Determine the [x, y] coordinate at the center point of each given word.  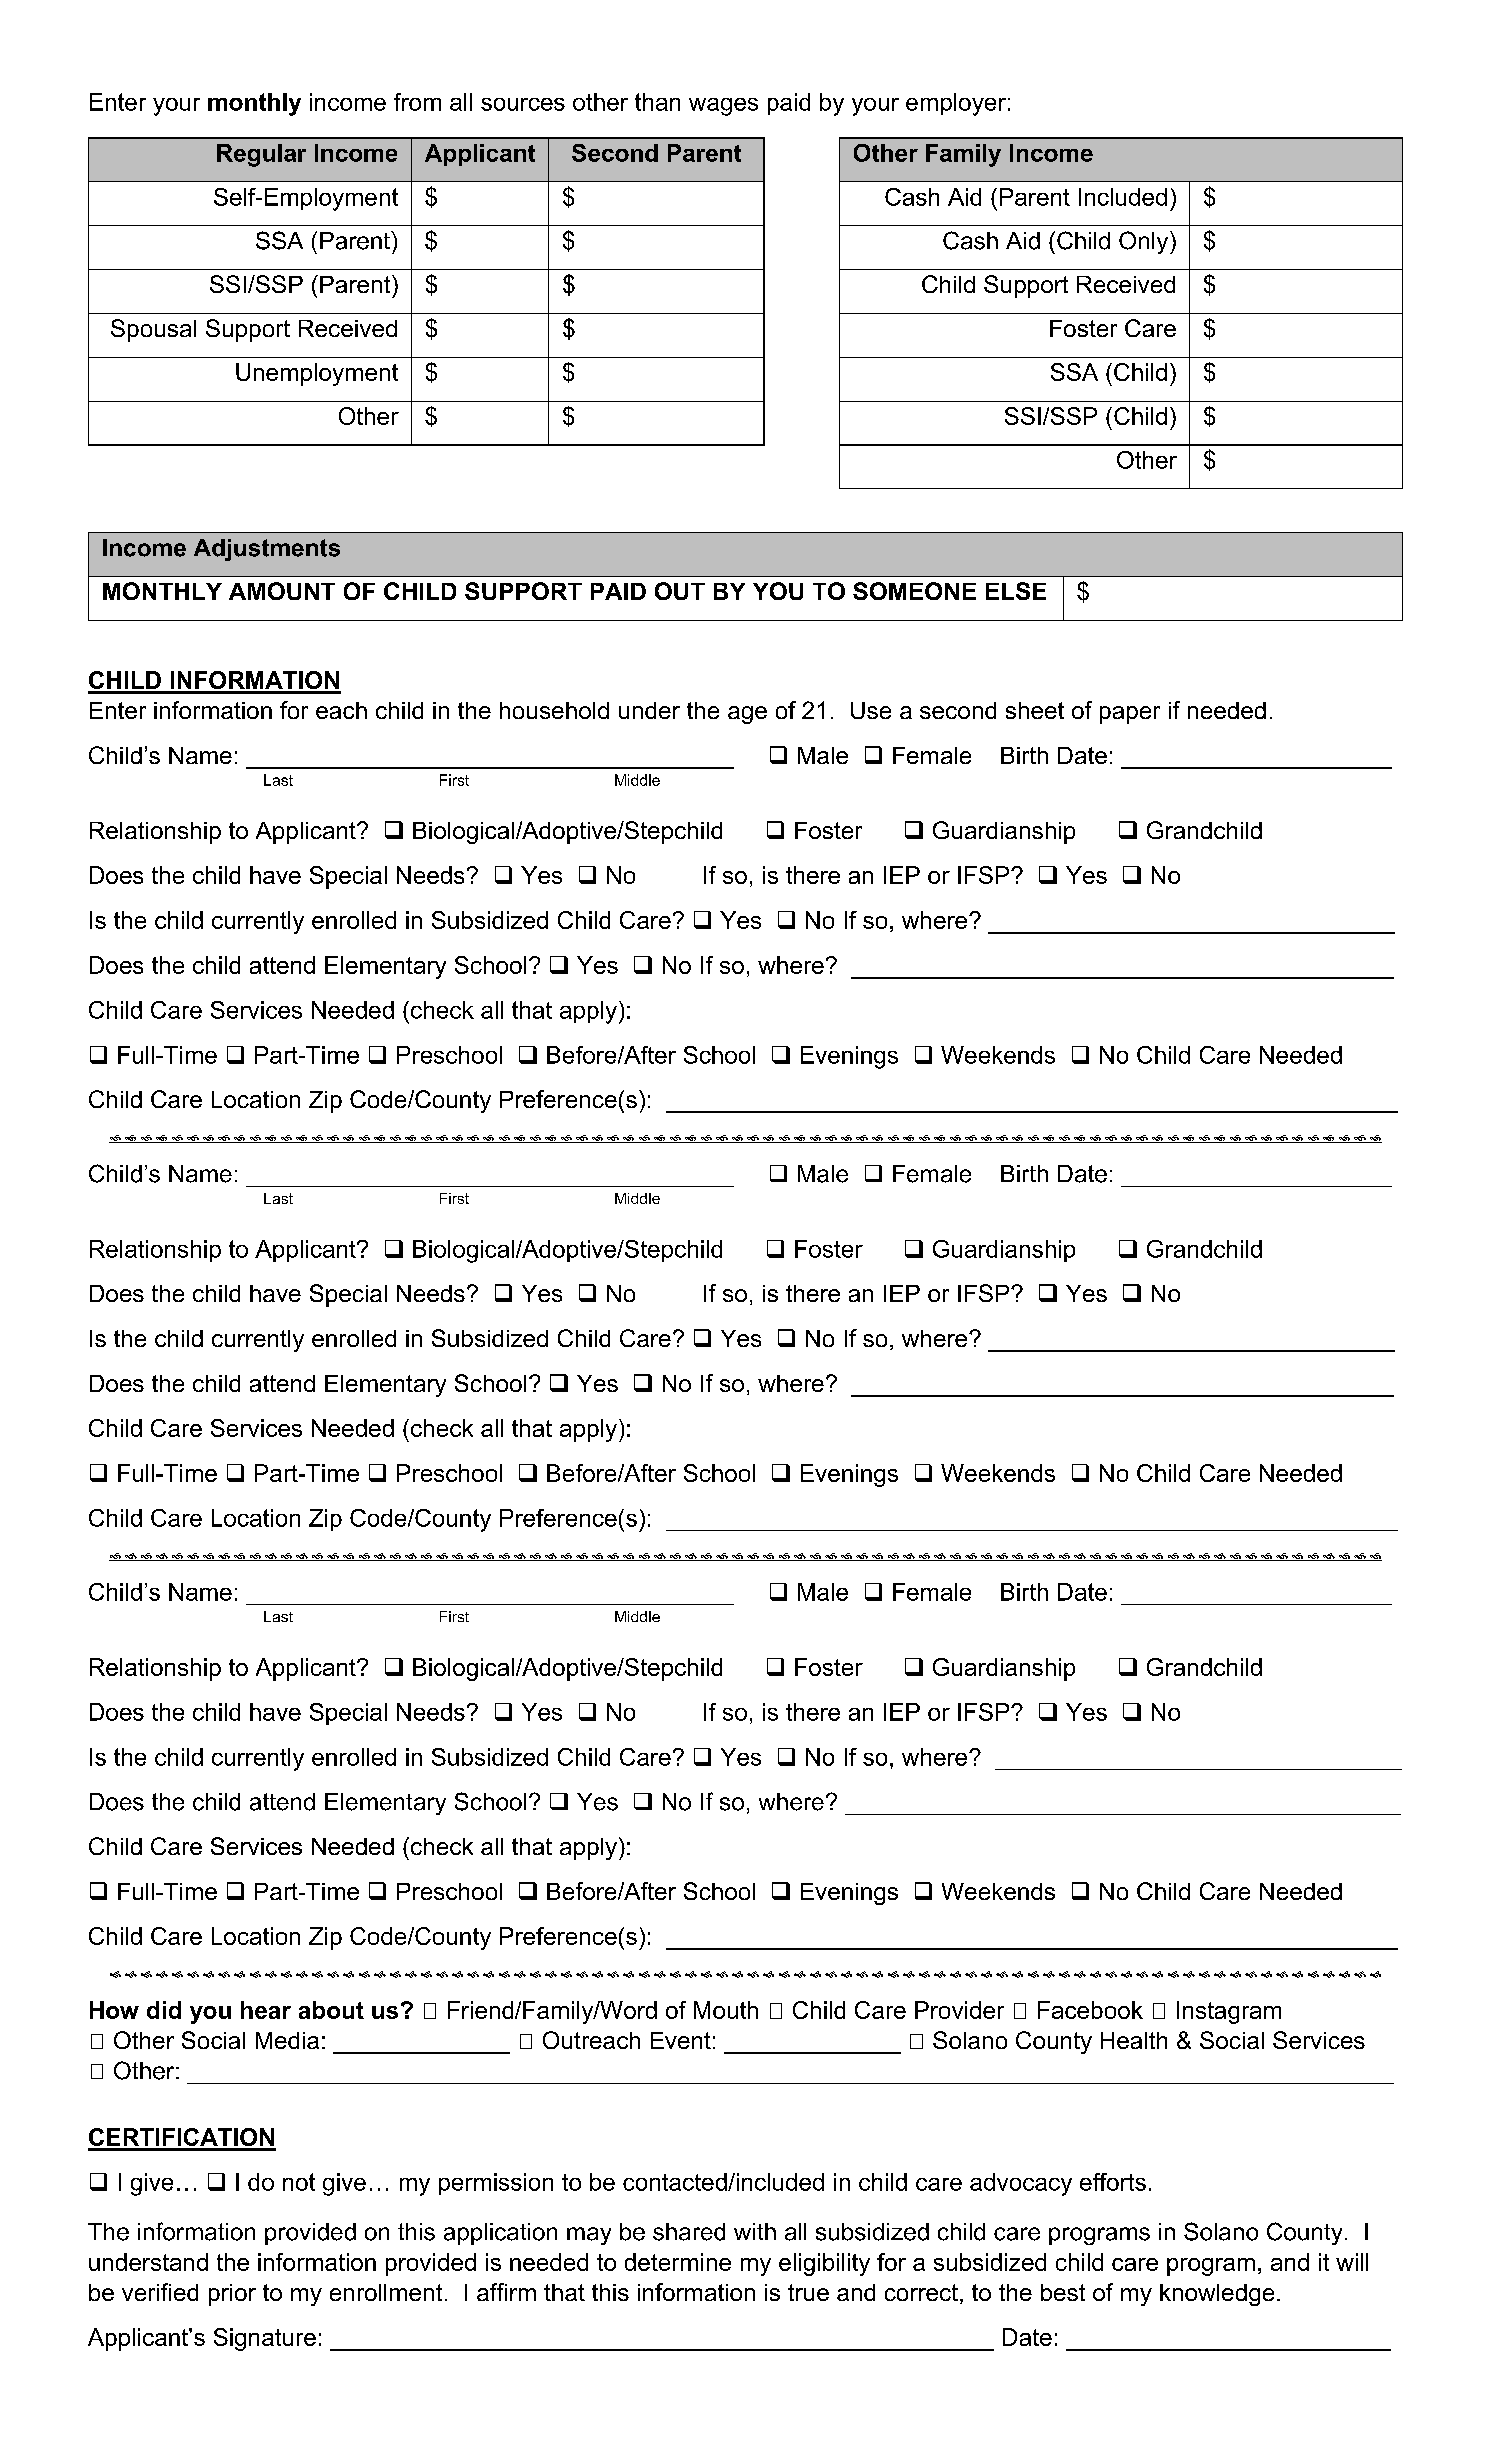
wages [723, 107]
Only [1145, 242]
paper [1130, 715]
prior [232, 2295]
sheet [1035, 710]
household [554, 710]
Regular [261, 155]
